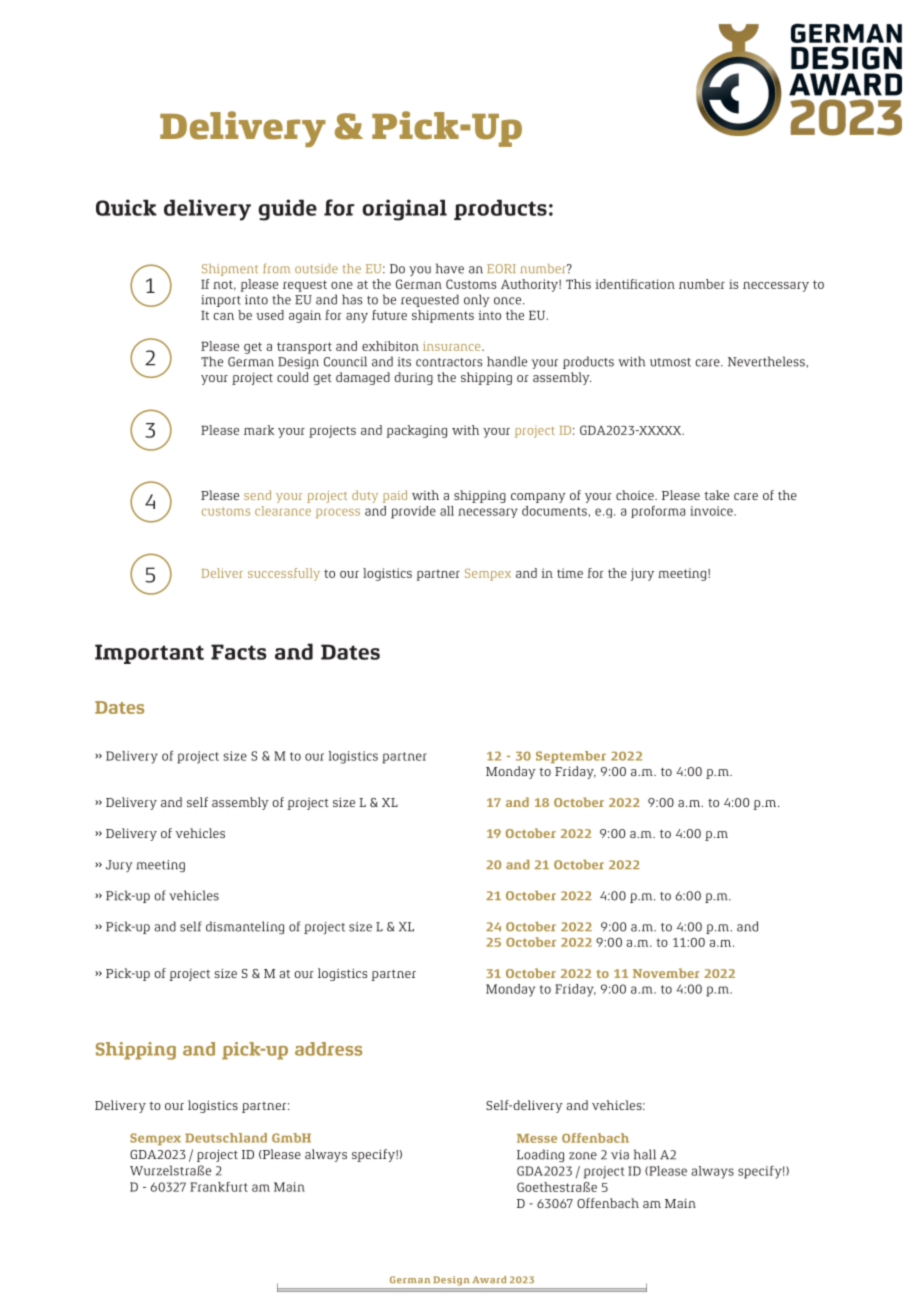  I want to click on Frankfurt, so click(219, 1187).
